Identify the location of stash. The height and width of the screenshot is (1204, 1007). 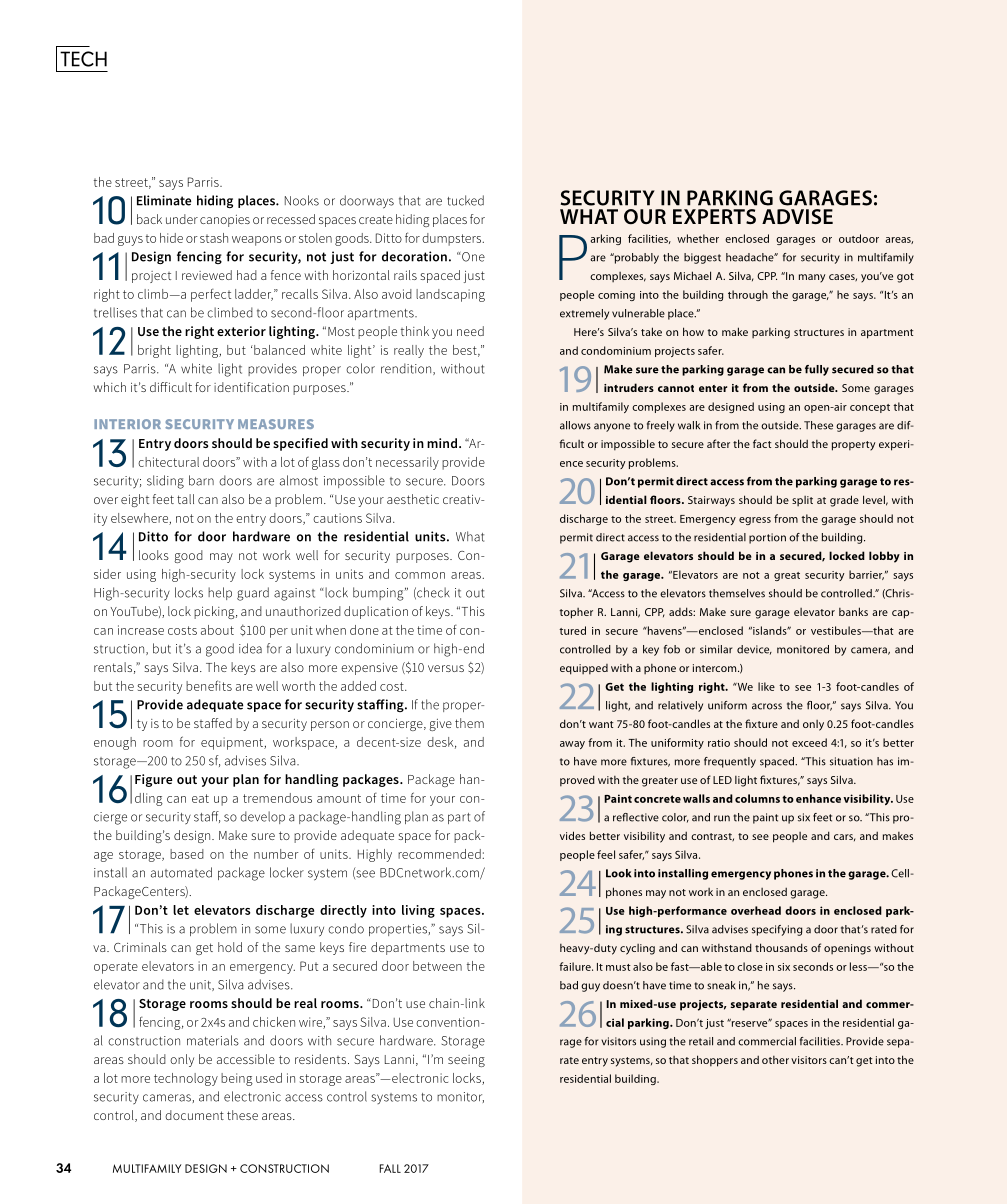
(214, 238).
